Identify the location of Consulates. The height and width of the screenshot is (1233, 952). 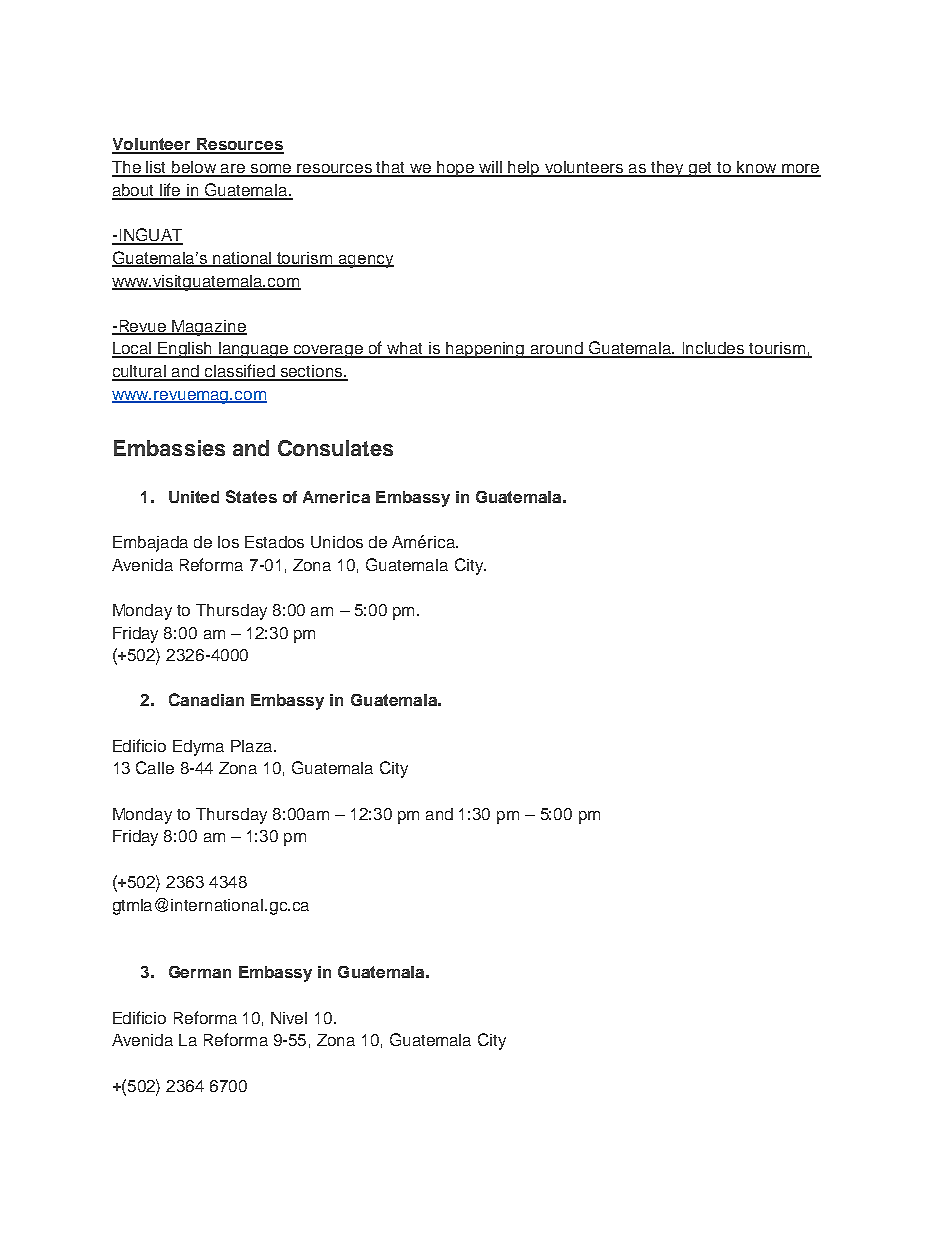
(335, 448).
